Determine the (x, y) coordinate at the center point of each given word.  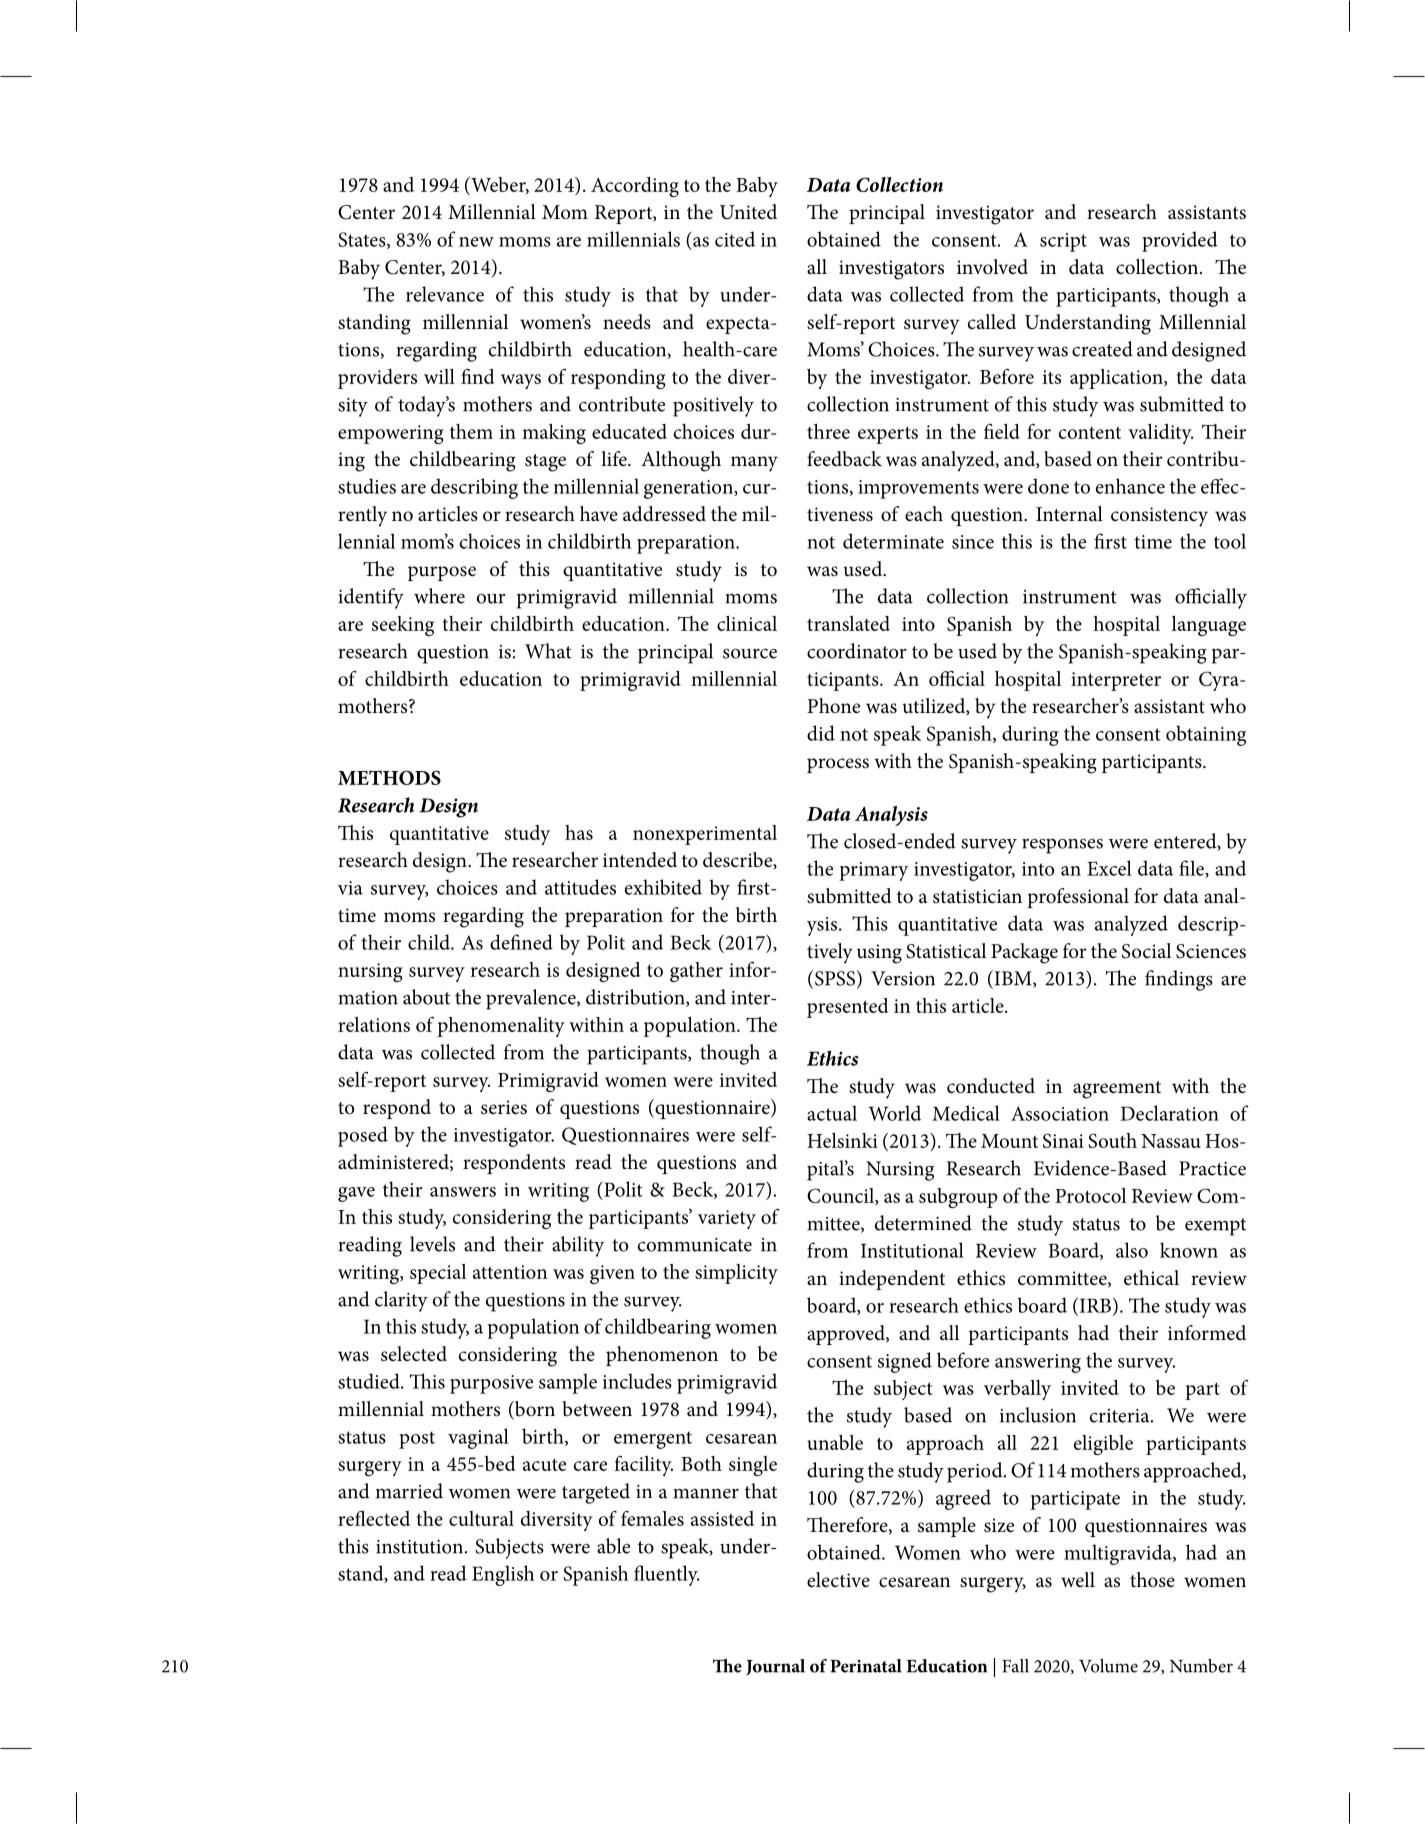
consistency (1159, 517)
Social (1146, 951)
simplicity (736, 1274)
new (476, 242)
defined (521, 942)
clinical (747, 623)
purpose (442, 573)
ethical (1151, 1278)
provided (1180, 241)
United (748, 212)
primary (873, 871)
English (503, 1575)
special (438, 1274)
